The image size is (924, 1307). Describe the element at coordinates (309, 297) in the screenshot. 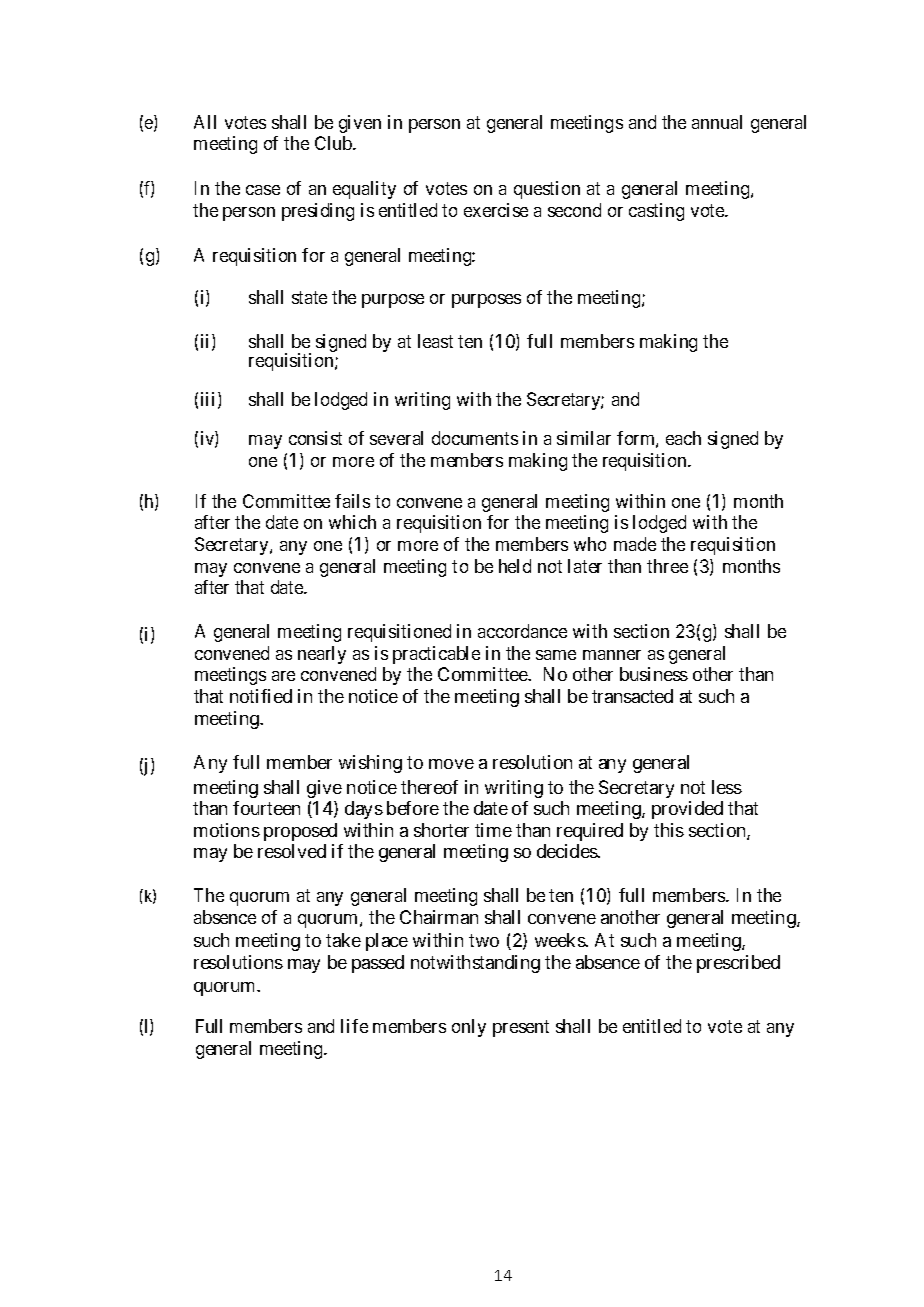

I see `state` at that location.
